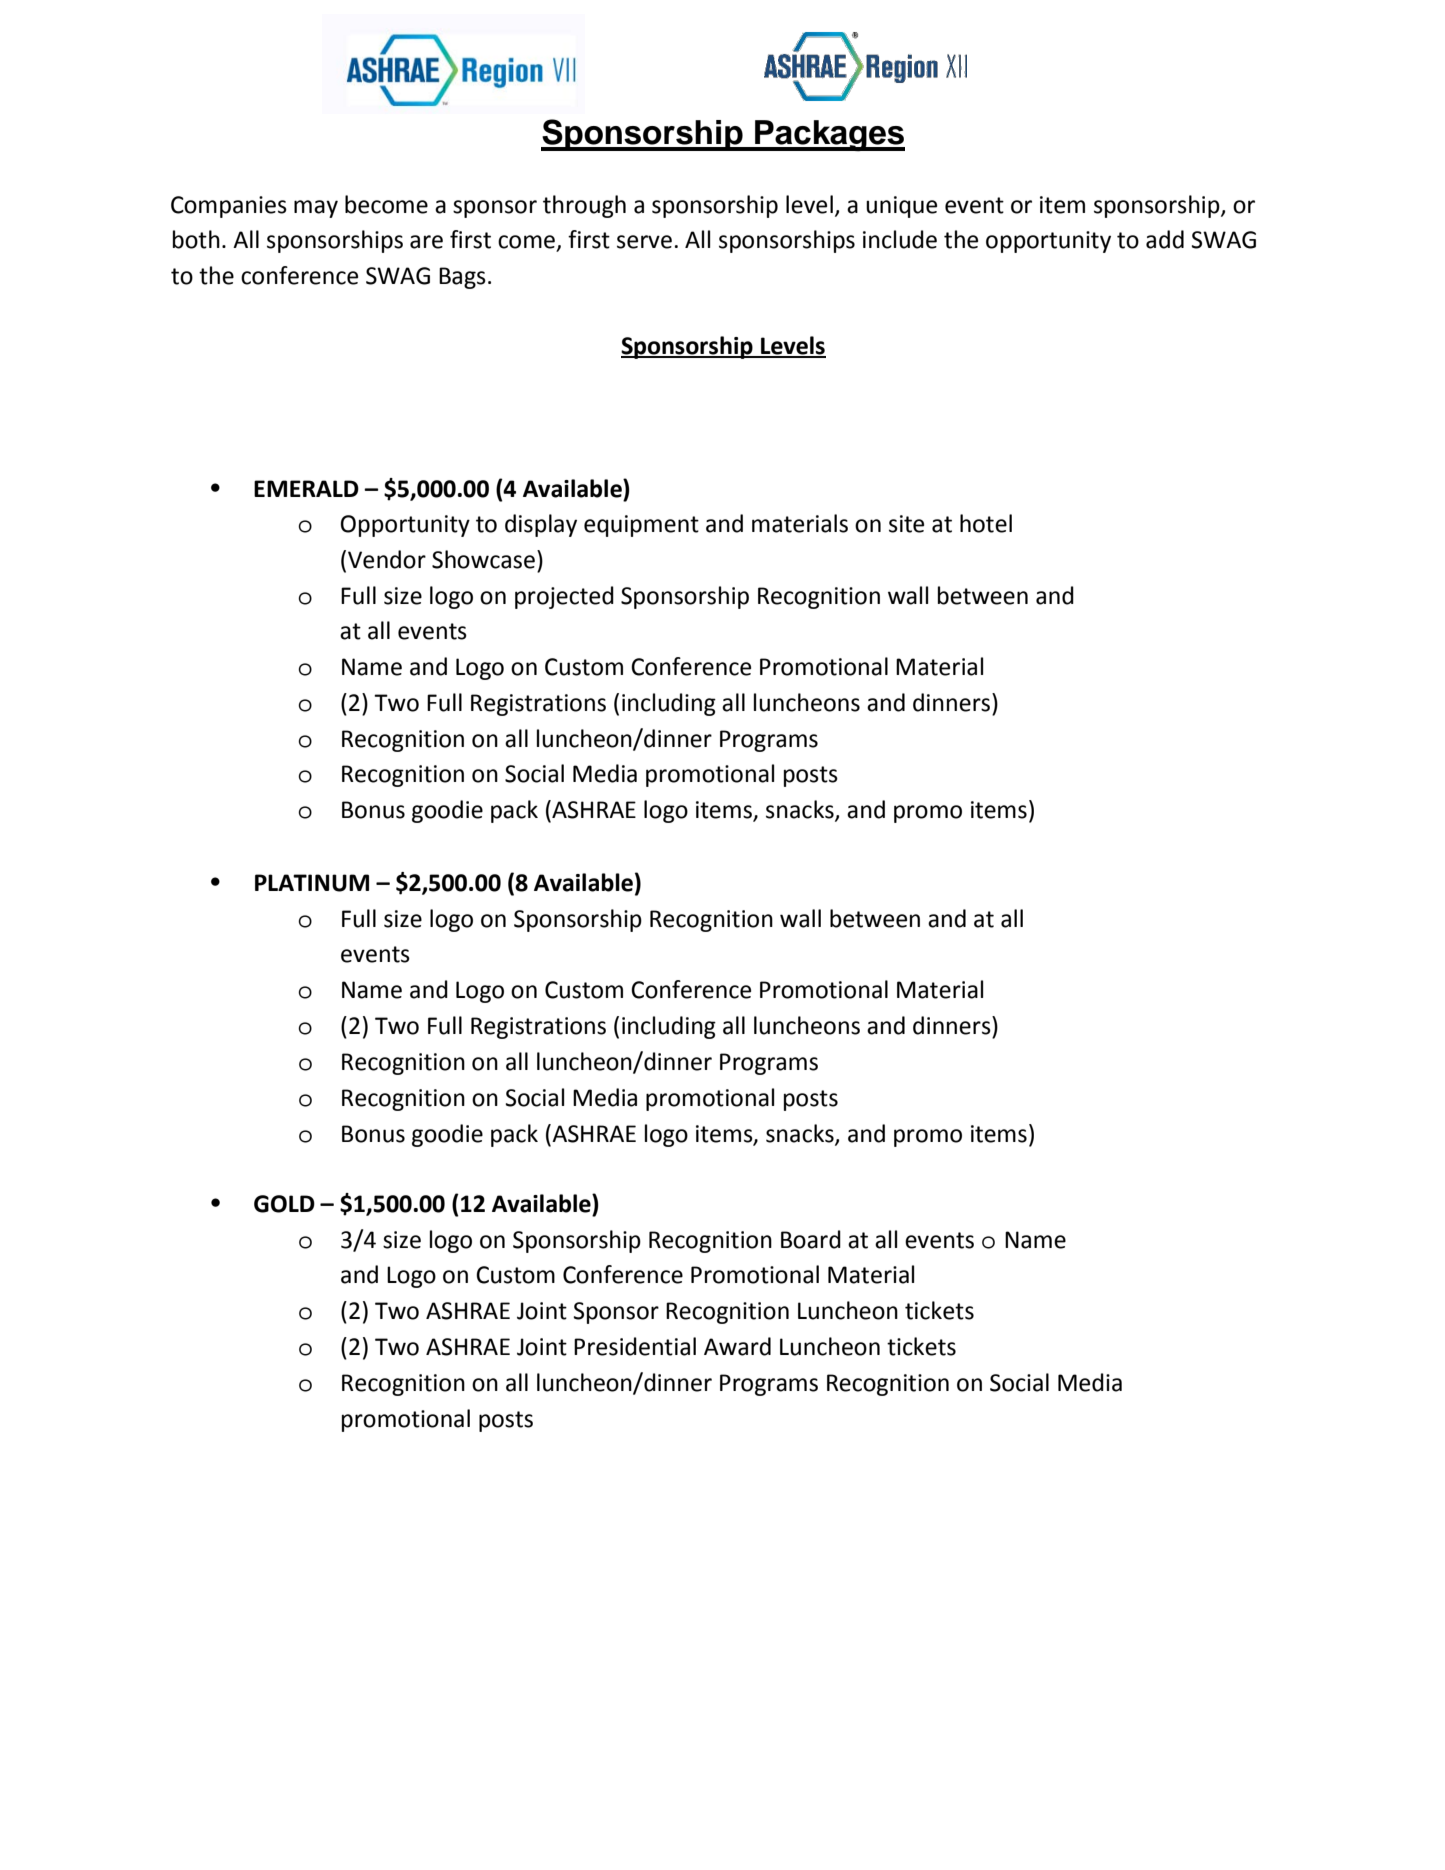  What do you see at coordinates (811, 1239) in the page?
I see `Board` at bounding box center [811, 1239].
